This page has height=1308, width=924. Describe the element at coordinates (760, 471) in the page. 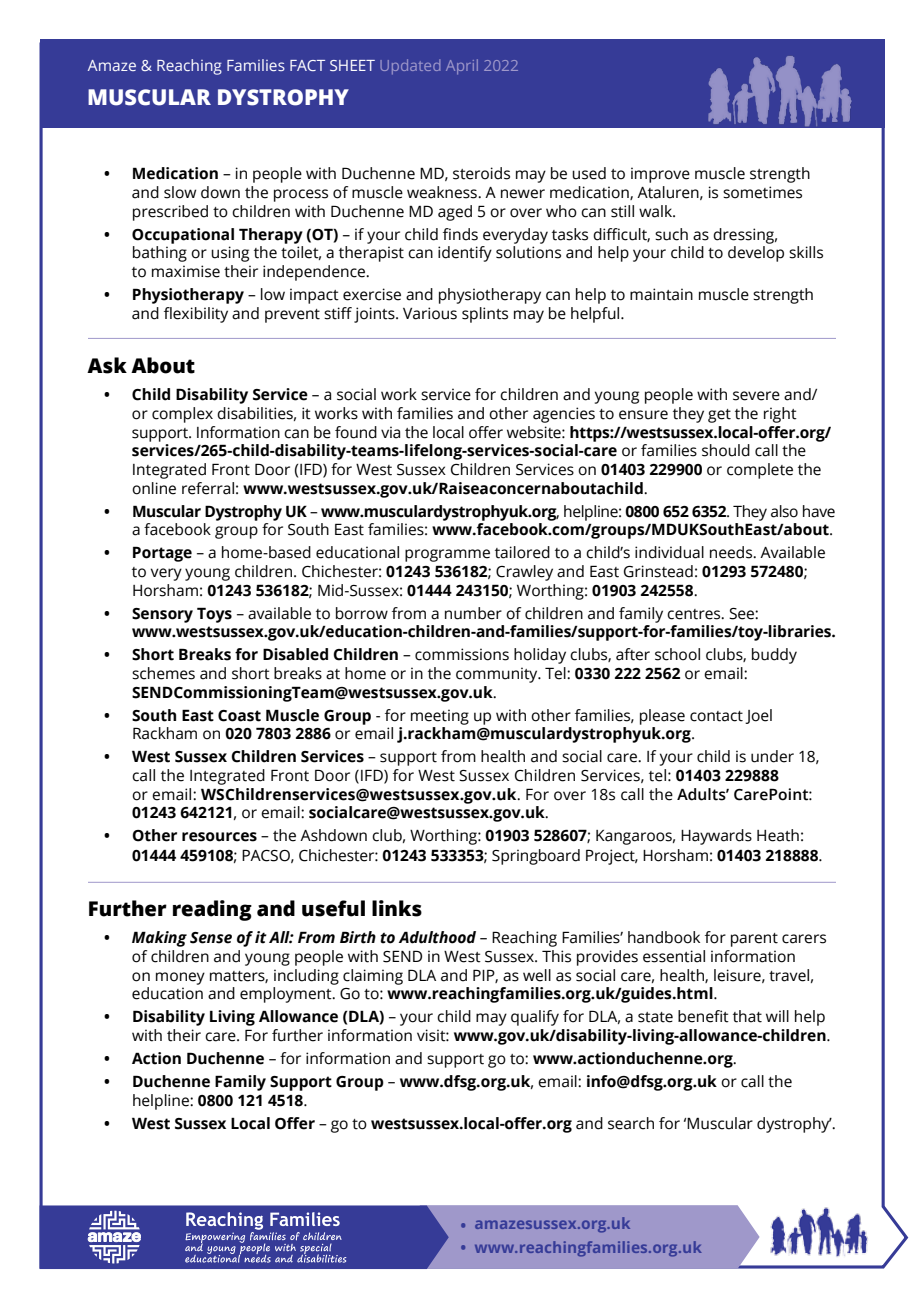

I see `complete` at that location.
